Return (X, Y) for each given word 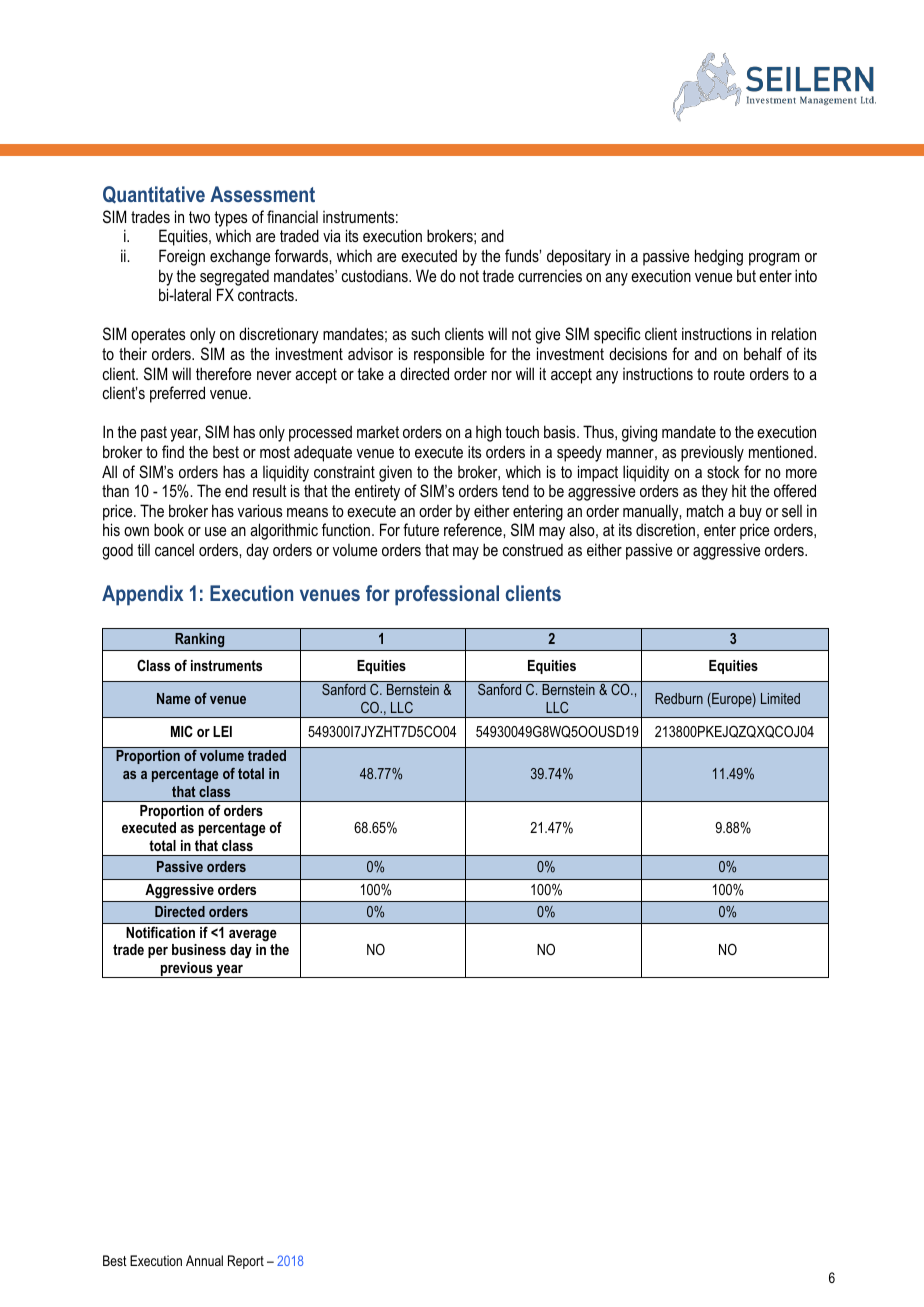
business (199, 949)
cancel (174, 549)
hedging (719, 257)
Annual (204, 1260)
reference (474, 529)
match (705, 510)
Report (246, 1262)
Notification (160, 932)
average (253, 936)
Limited (780, 698)
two (199, 217)
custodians (376, 276)
